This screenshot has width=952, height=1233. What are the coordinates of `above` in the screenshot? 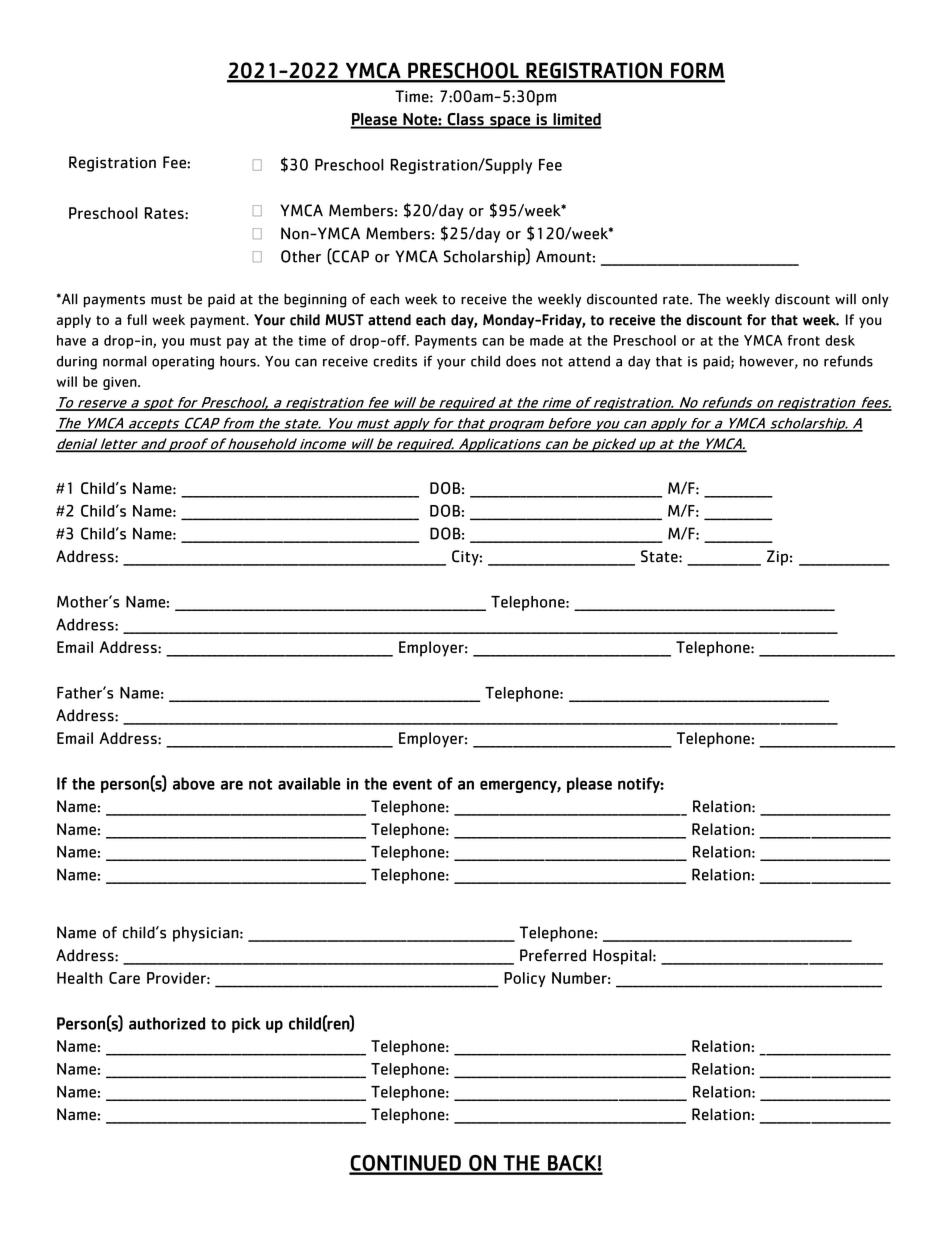 It's located at (194, 783).
